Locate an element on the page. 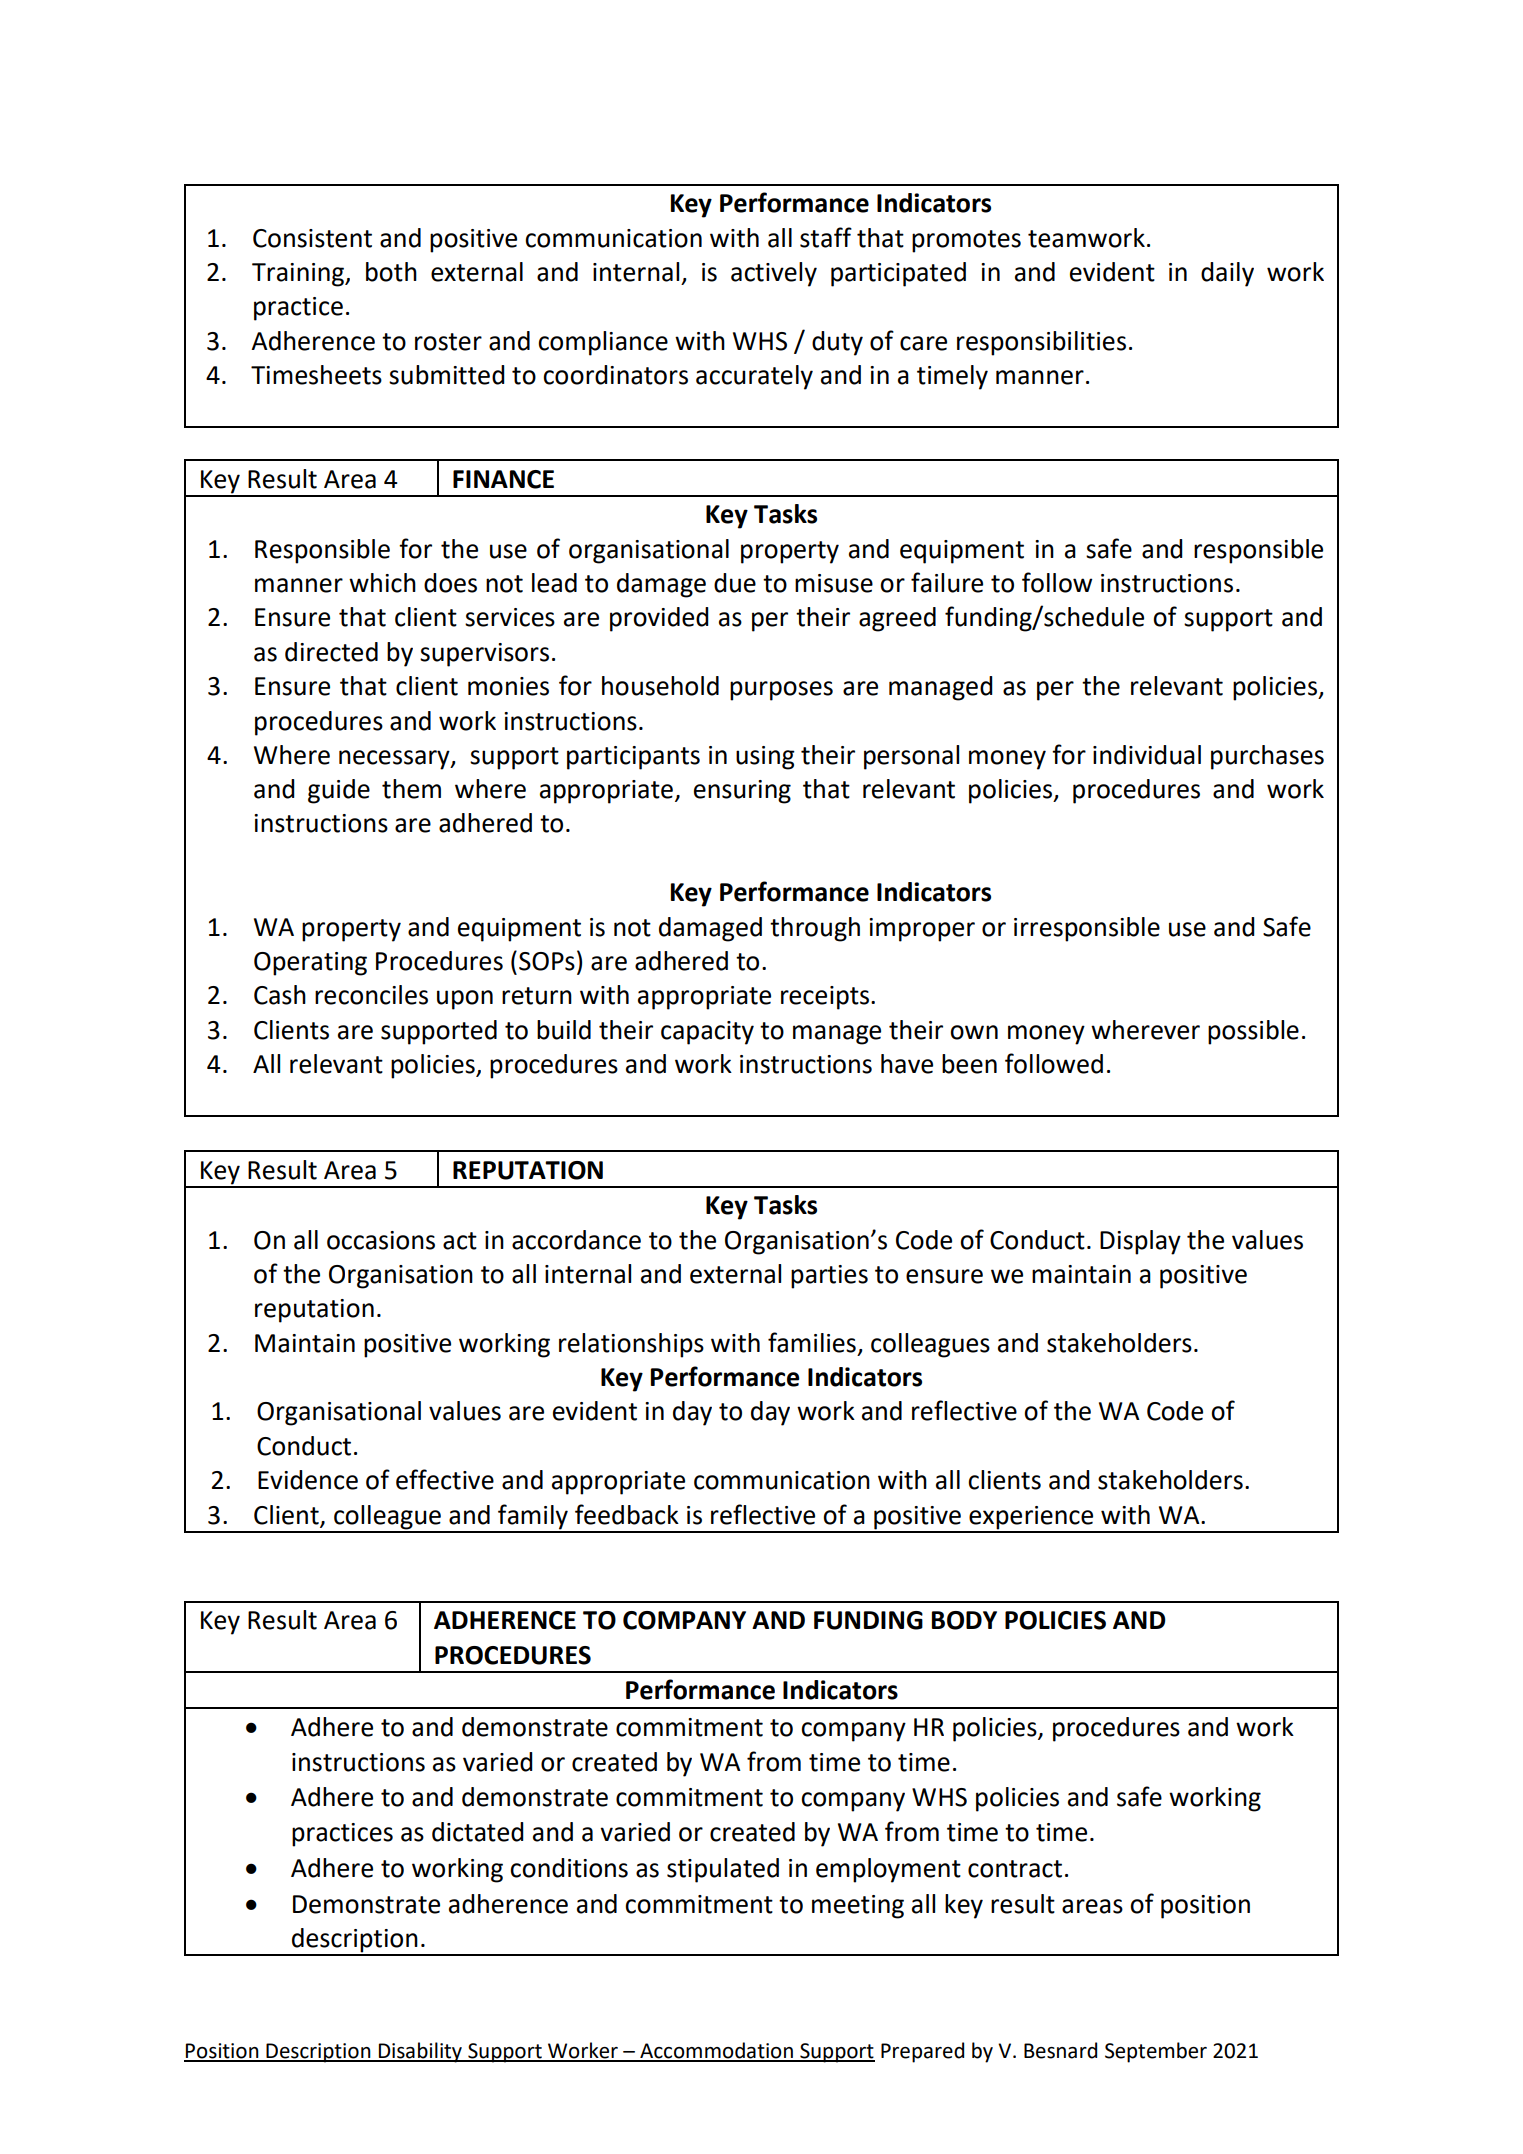 Image resolution: width=1523 pixels, height=2154 pixels. meeting is located at coordinates (858, 1907).
